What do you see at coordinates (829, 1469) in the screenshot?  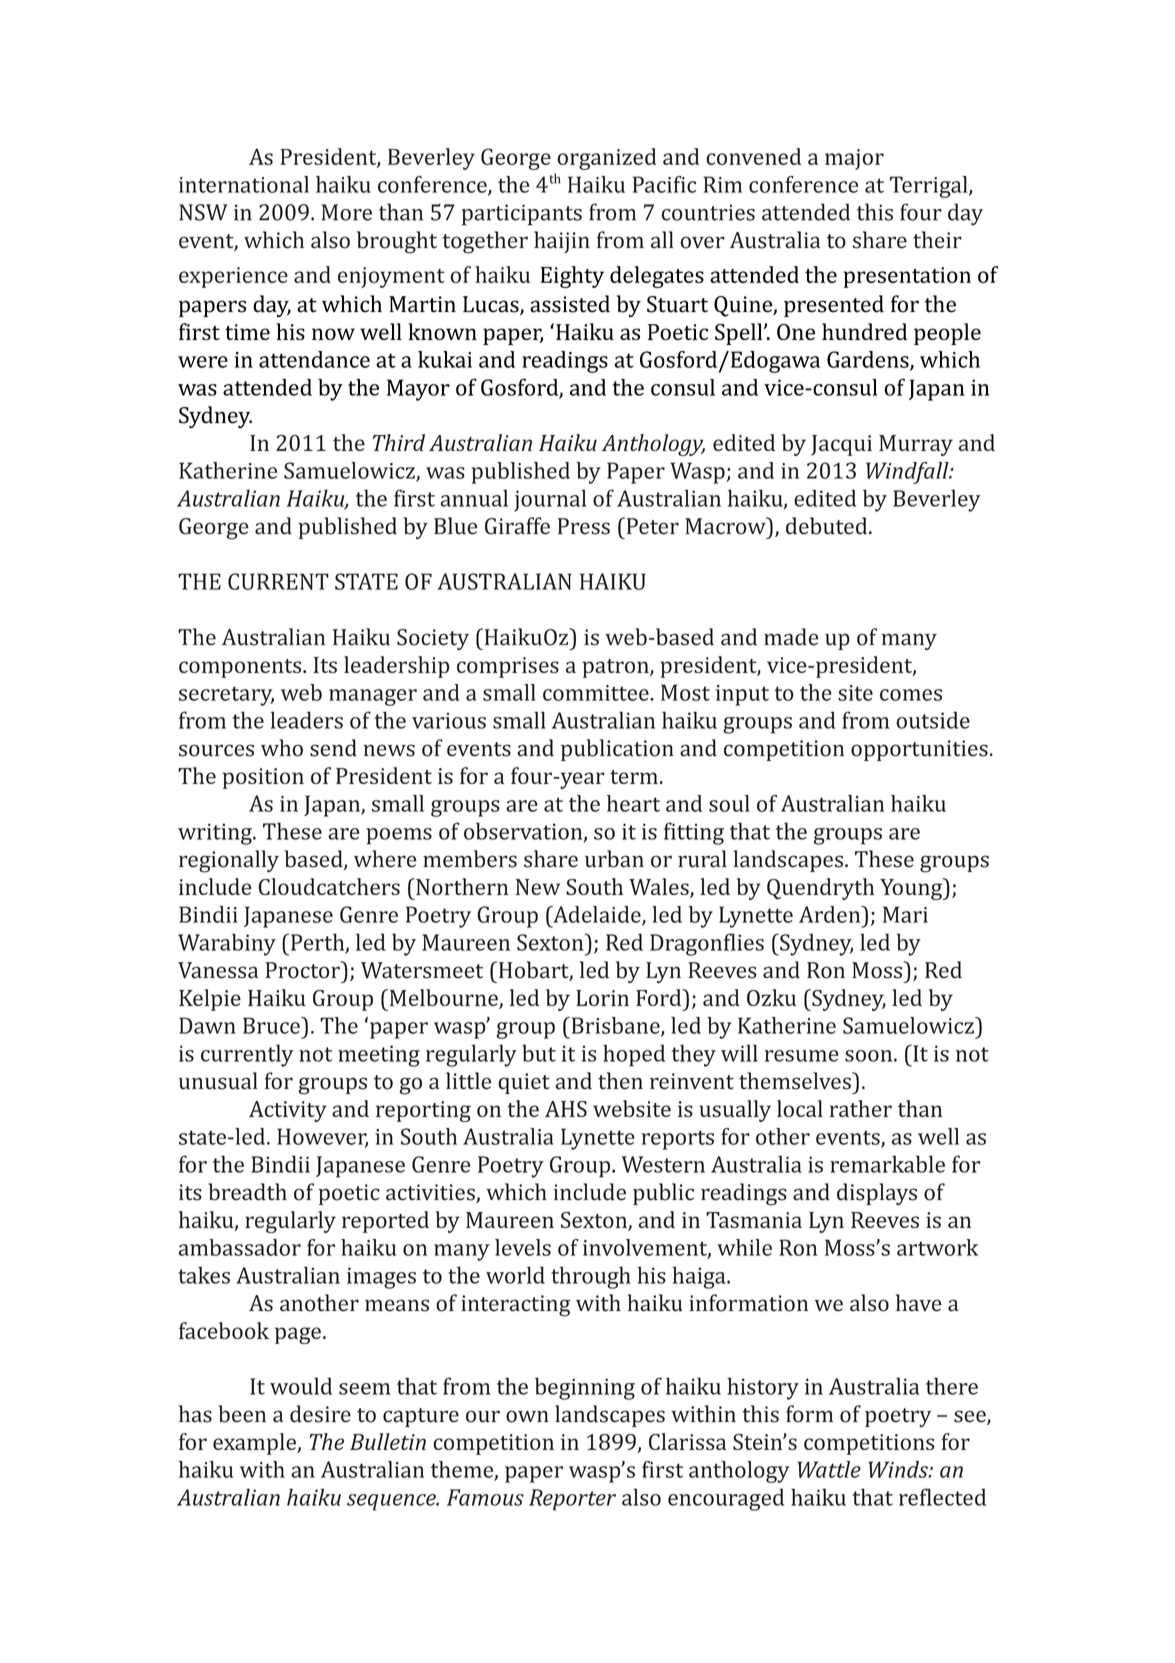 I see `Wattle` at bounding box center [829, 1469].
